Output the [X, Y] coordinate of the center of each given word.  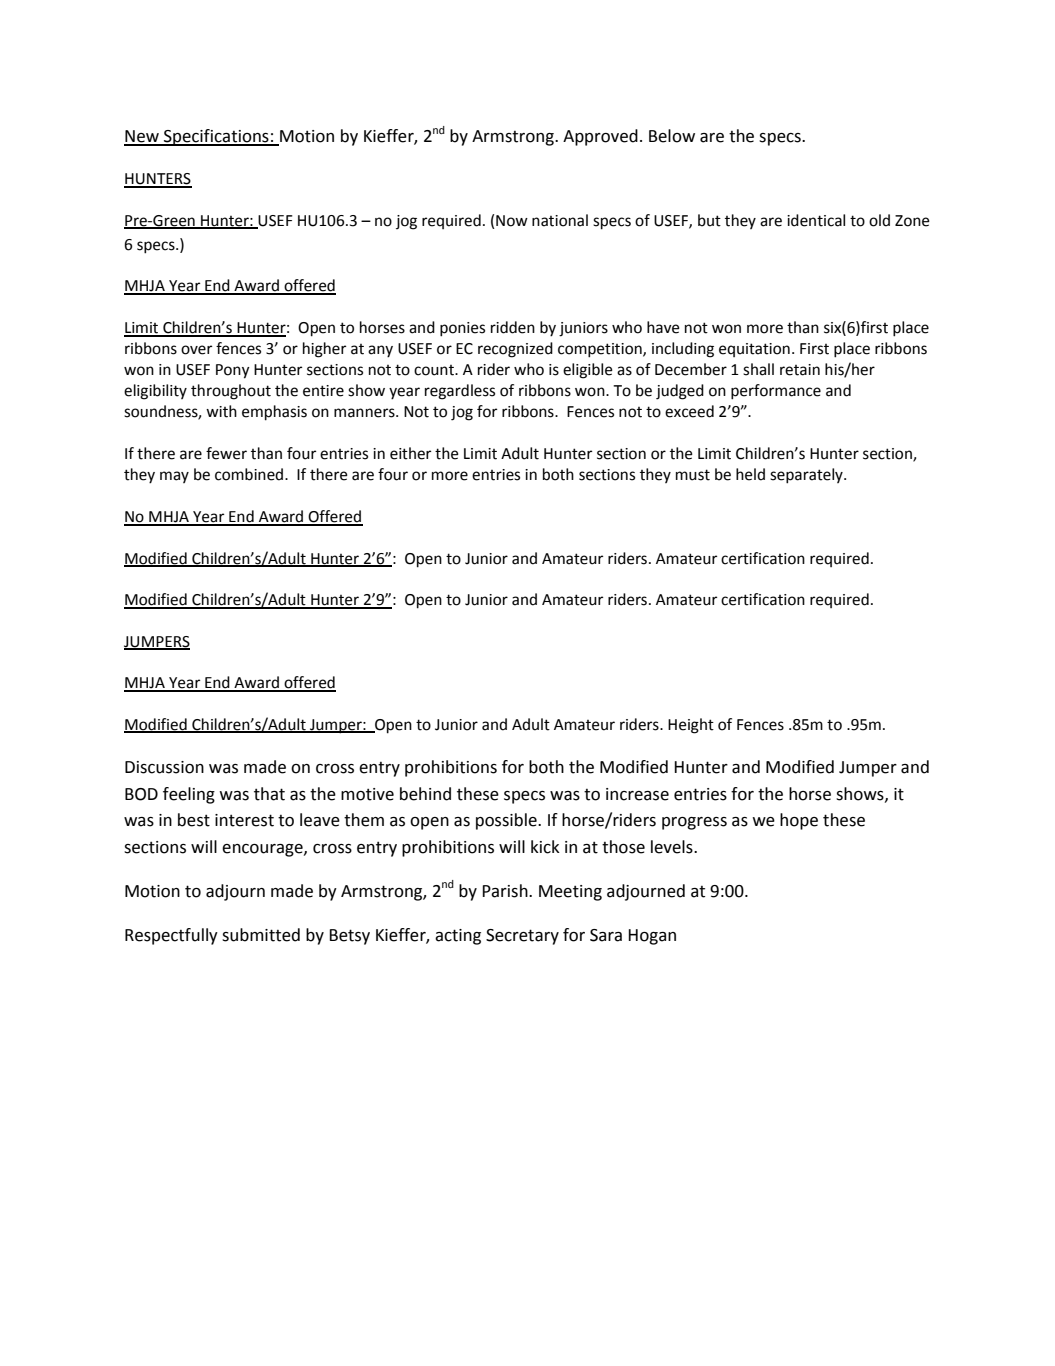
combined [250, 474]
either [410, 453]
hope [799, 821]
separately [807, 476]
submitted [261, 935]
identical [816, 220]
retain [800, 370]
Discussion [164, 767]
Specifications [216, 137]
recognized [515, 350]
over [196, 350]
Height [691, 726]
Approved [600, 137]
